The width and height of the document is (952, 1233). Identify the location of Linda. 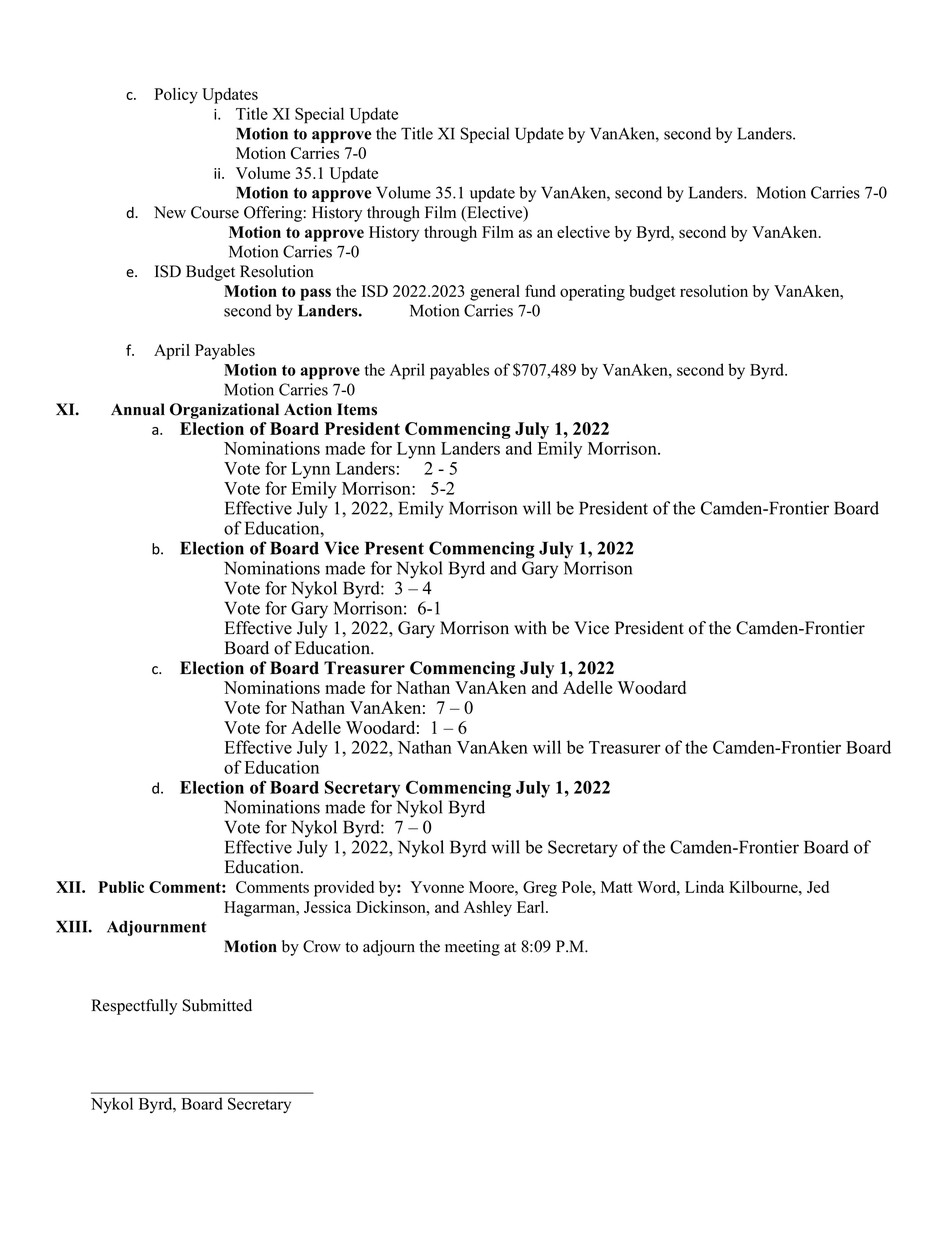
(704, 887).
